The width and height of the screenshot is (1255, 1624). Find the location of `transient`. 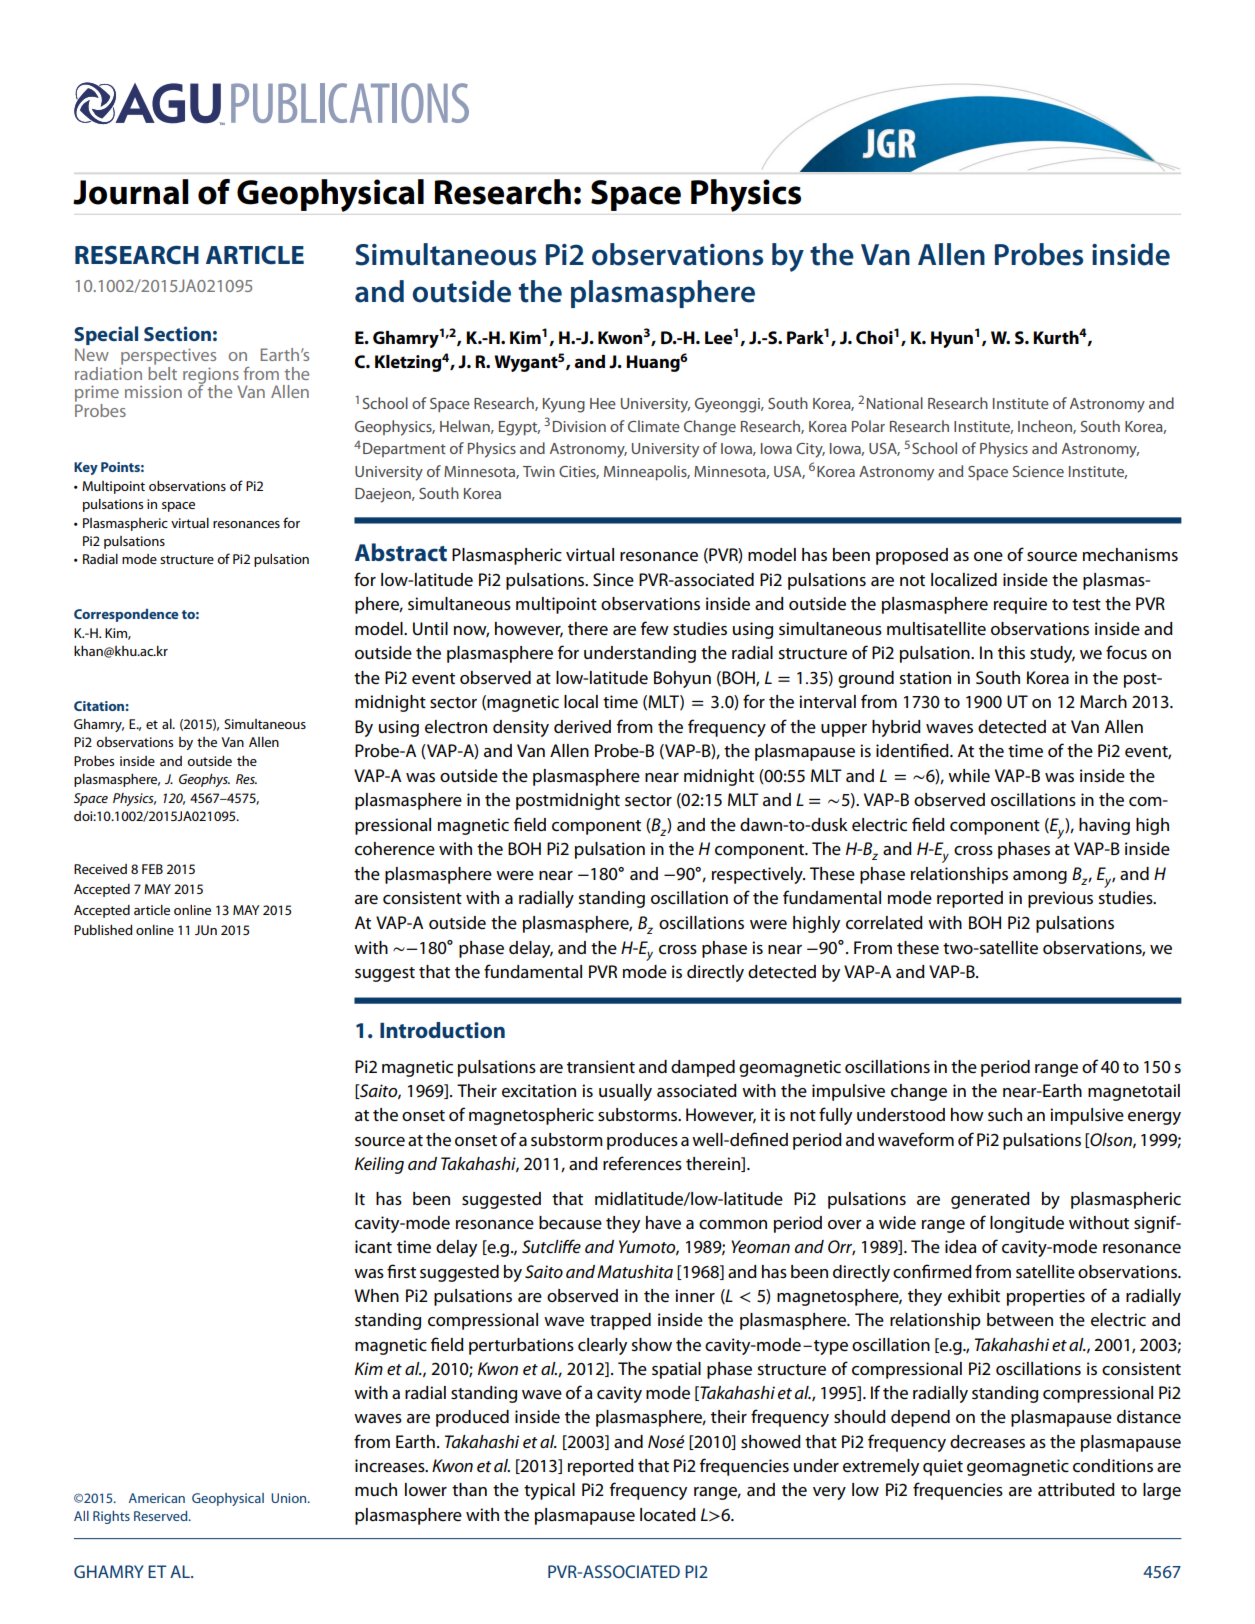

transient is located at coordinates (601, 1067).
